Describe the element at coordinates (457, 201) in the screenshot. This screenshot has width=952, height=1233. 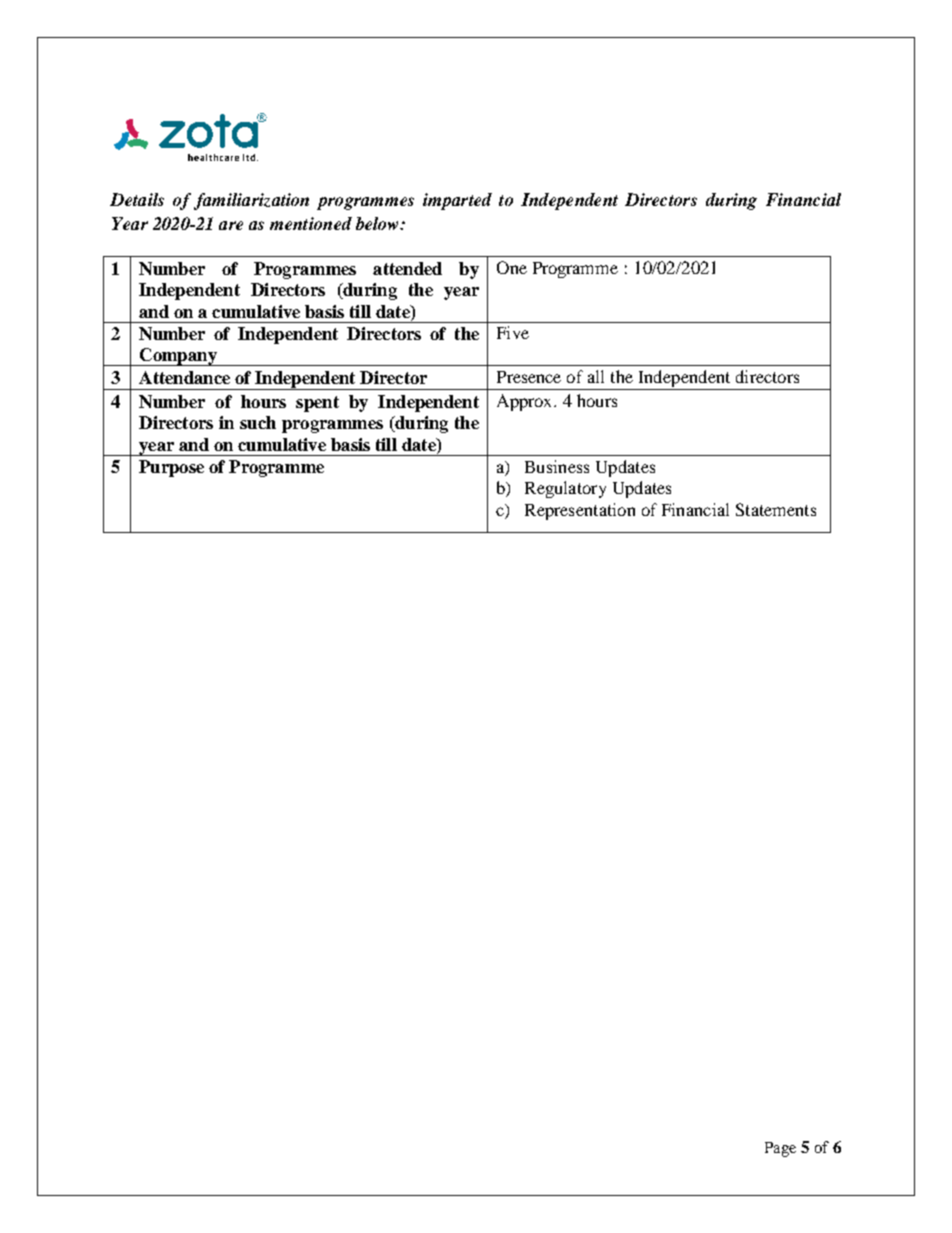
I see `imparted` at that location.
